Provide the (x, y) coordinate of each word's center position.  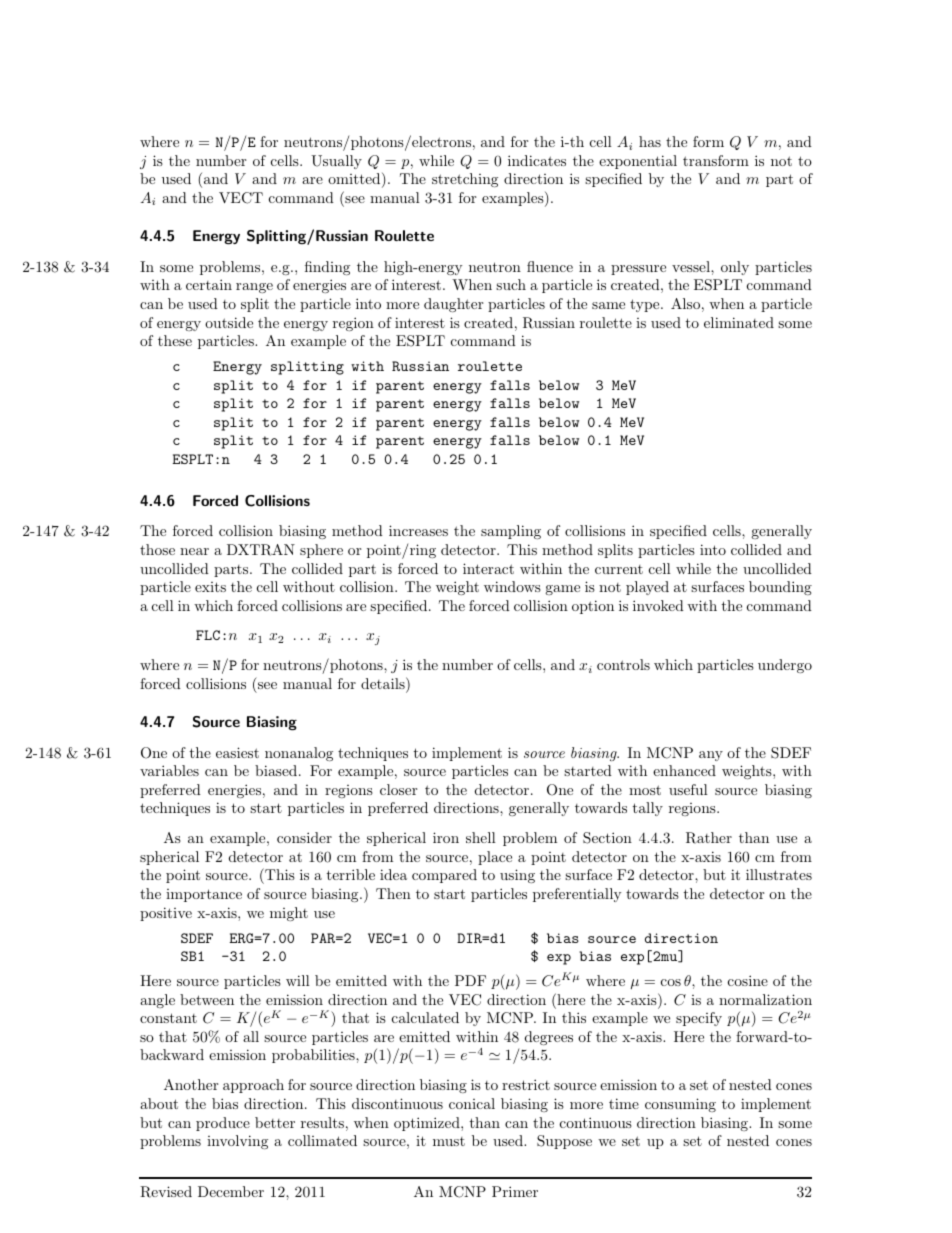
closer (398, 789)
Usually (336, 162)
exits (210, 587)
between (207, 999)
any (711, 756)
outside (229, 322)
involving (237, 1142)
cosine (748, 980)
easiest (237, 752)
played (647, 588)
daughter (453, 305)
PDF (470, 980)
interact (488, 568)
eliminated (739, 322)
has (650, 141)
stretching (465, 180)
